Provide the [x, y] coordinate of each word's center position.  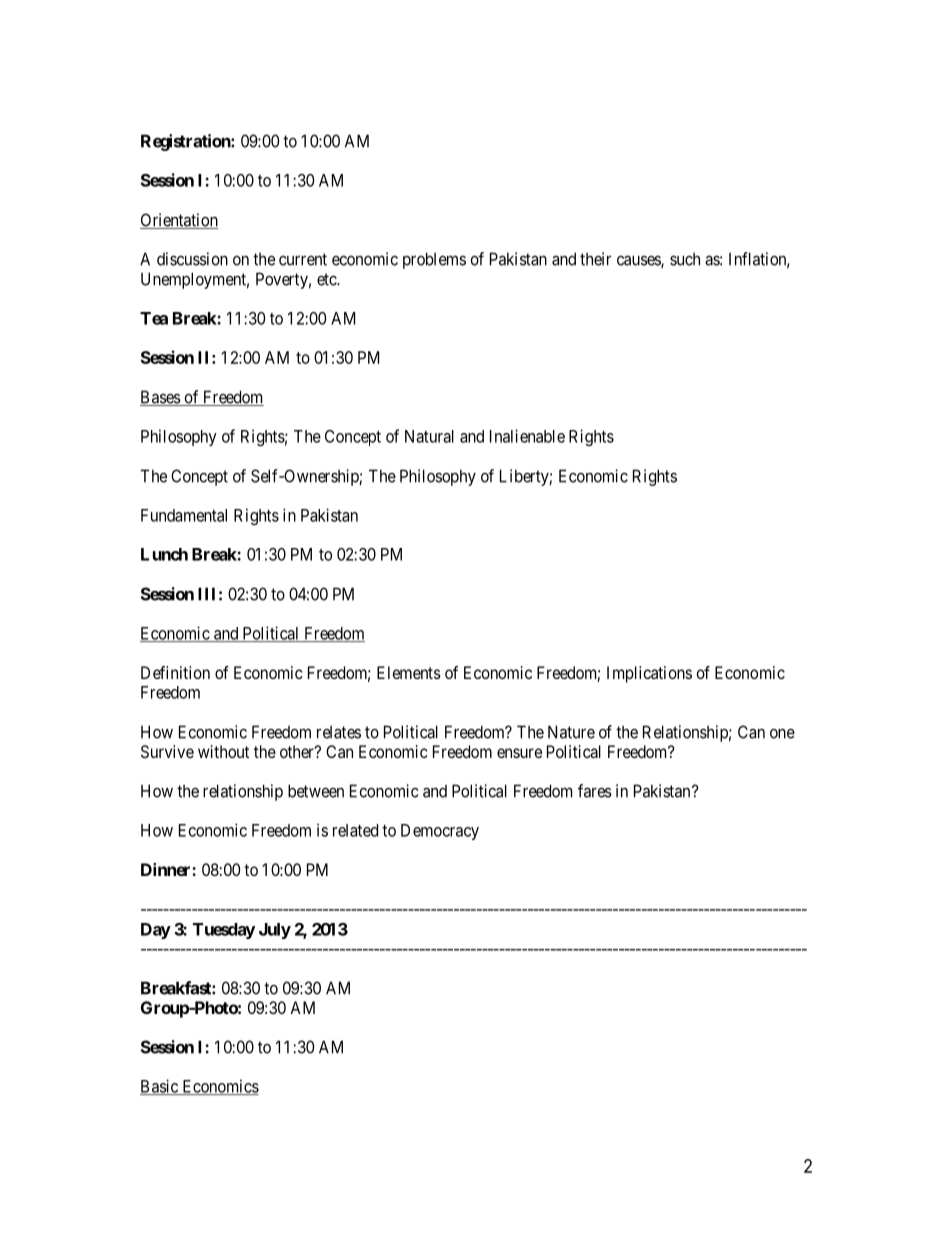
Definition [175, 672]
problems [434, 260]
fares [595, 791]
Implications [649, 674]
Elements [409, 672]
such [685, 259]
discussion [192, 259]
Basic [160, 1087]
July [275, 931]
